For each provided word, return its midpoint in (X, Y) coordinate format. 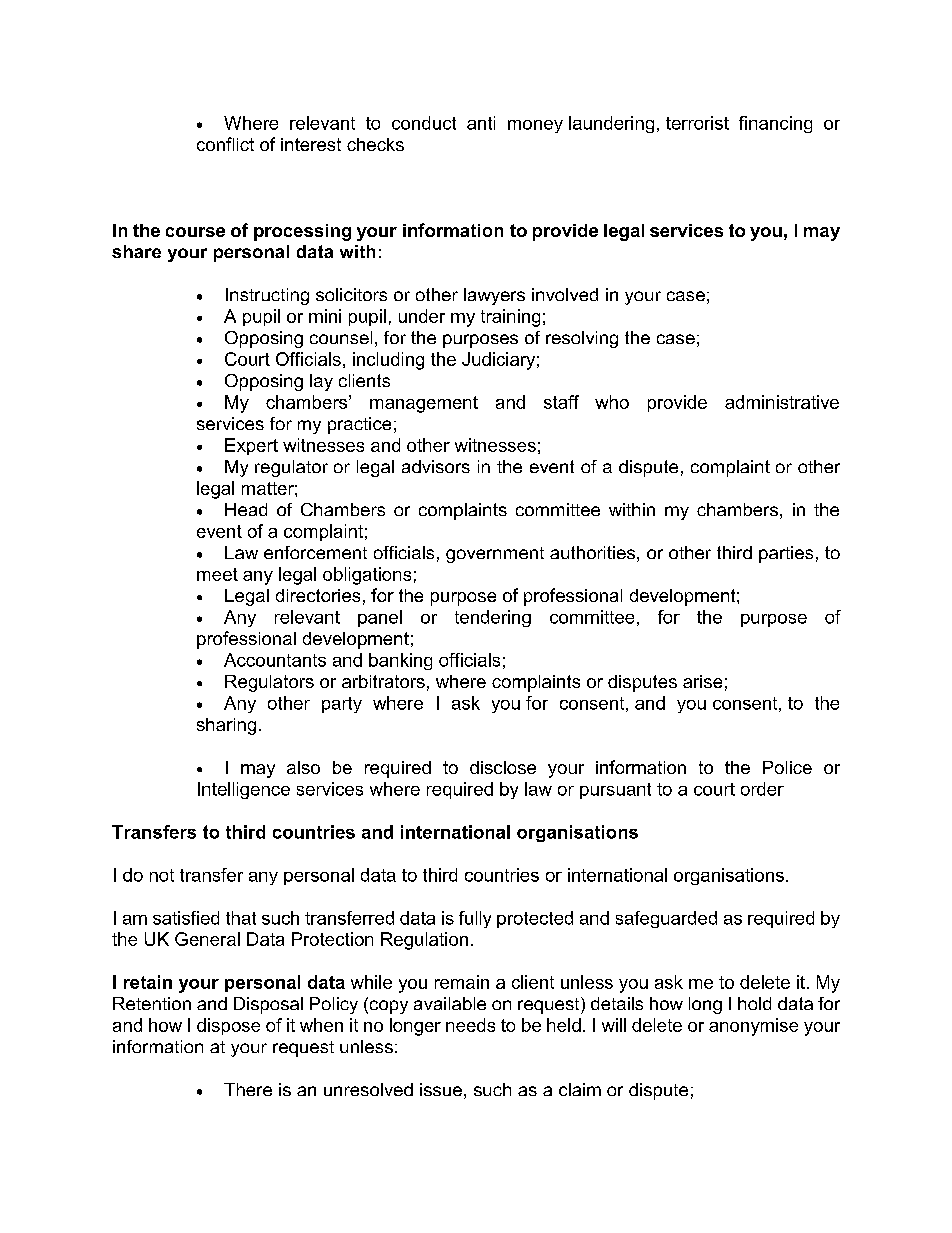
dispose (228, 1026)
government (495, 555)
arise (702, 681)
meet (217, 574)
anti (481, 123)
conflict (225, 144)
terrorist (697, 123)
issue (441, 1089)
